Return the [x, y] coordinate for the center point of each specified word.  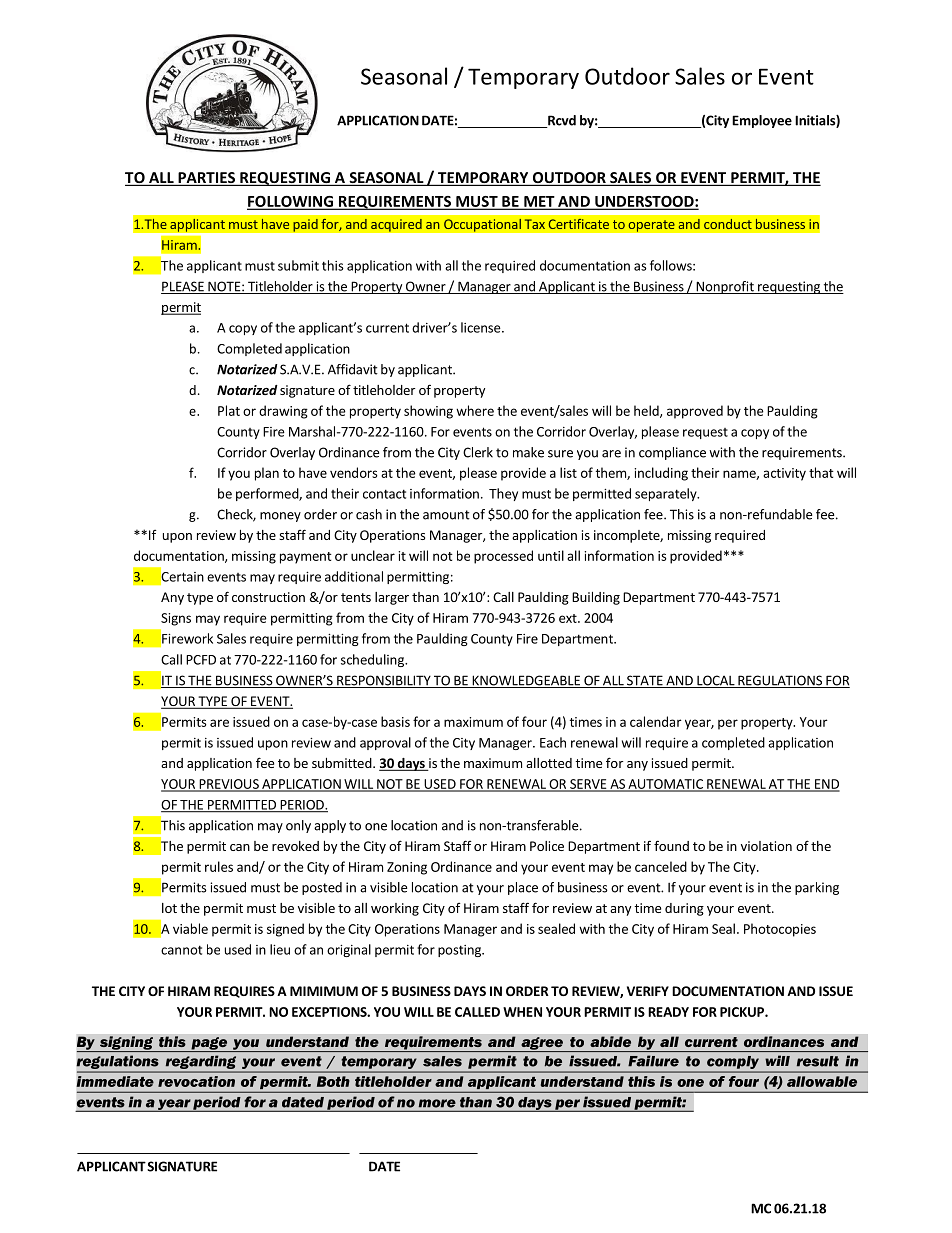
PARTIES [207, 179]
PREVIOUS [229, 785]
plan [267, 474]
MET [539, 202]
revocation [196, 1081]
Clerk [478, 452]
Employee [762, 121]
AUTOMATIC [665, 785]
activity [784, 474]
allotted [549, 763]
